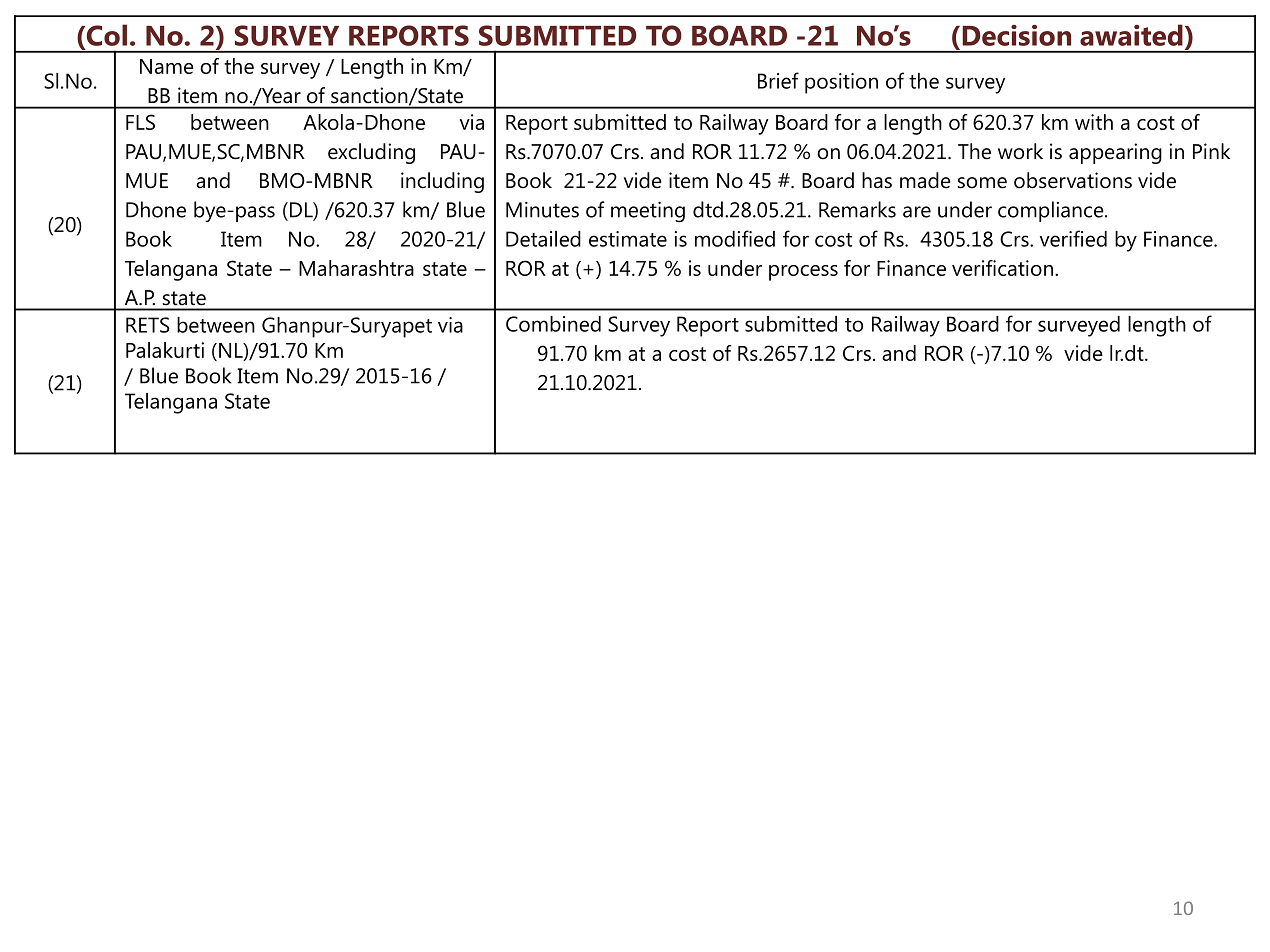 The width and height of the document is (1270, 952). What do you see at coordinates (105, 35) in the document?
I see `Col` at bounding box center [105, 35].
